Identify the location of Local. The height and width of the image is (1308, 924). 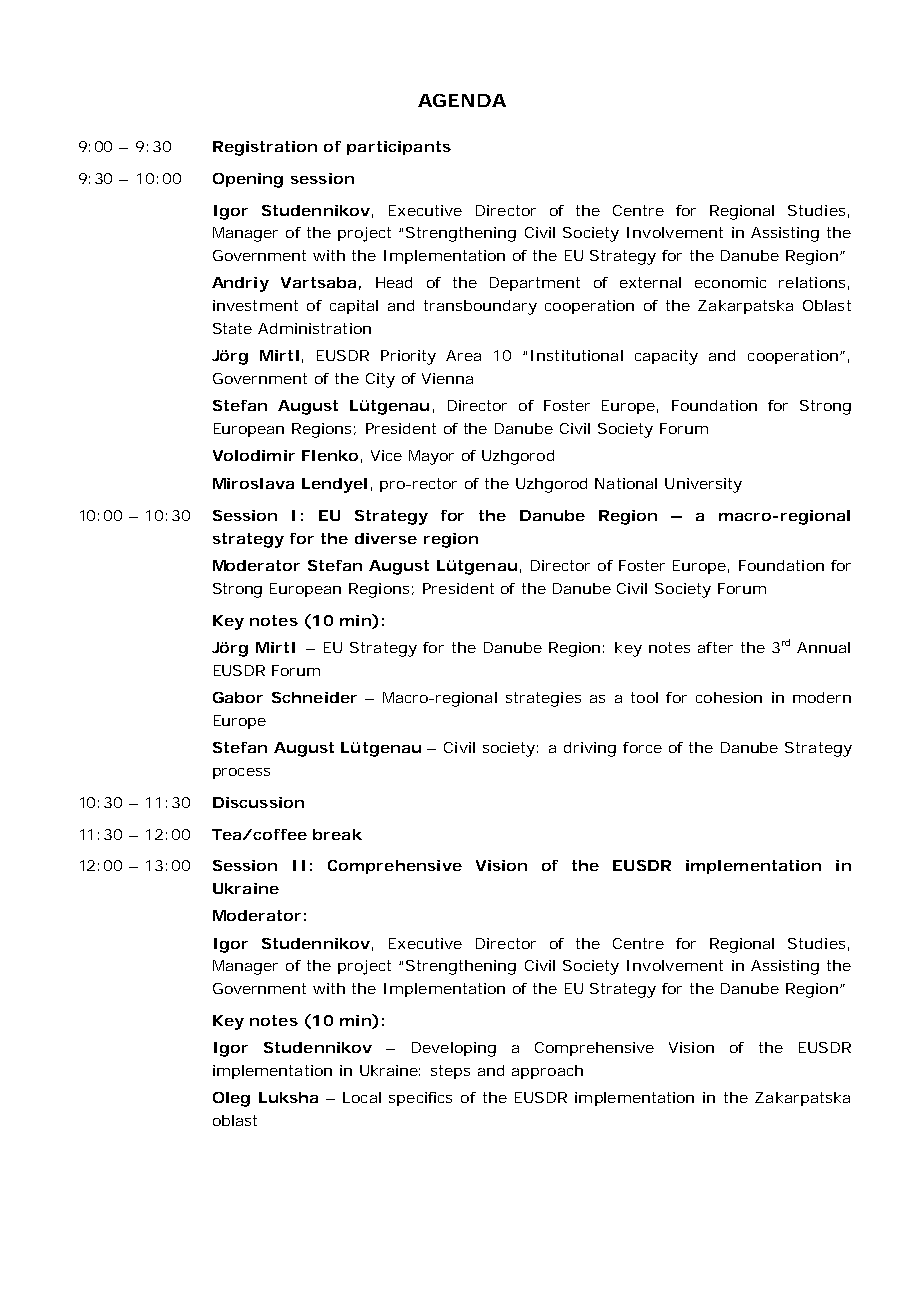
(362, 1097).
